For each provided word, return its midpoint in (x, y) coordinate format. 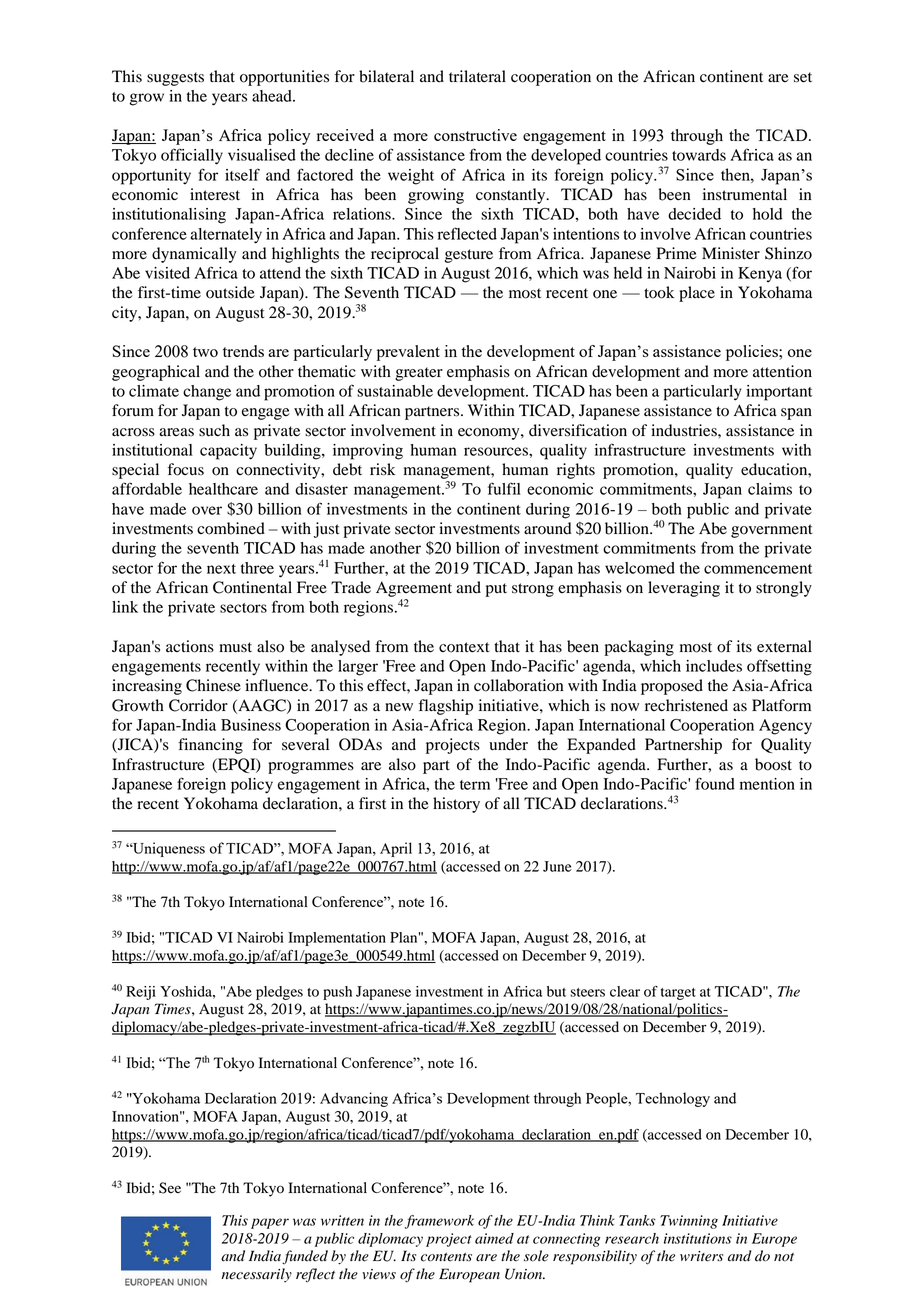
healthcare (223, 489)
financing (210, 746)
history (456, 805)
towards (699, 155)
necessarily (256, 1275)
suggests (175, 79)
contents (446, 1257)
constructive (475, 135)
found (715, 783)
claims (770, 489)
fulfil (504, 488)
